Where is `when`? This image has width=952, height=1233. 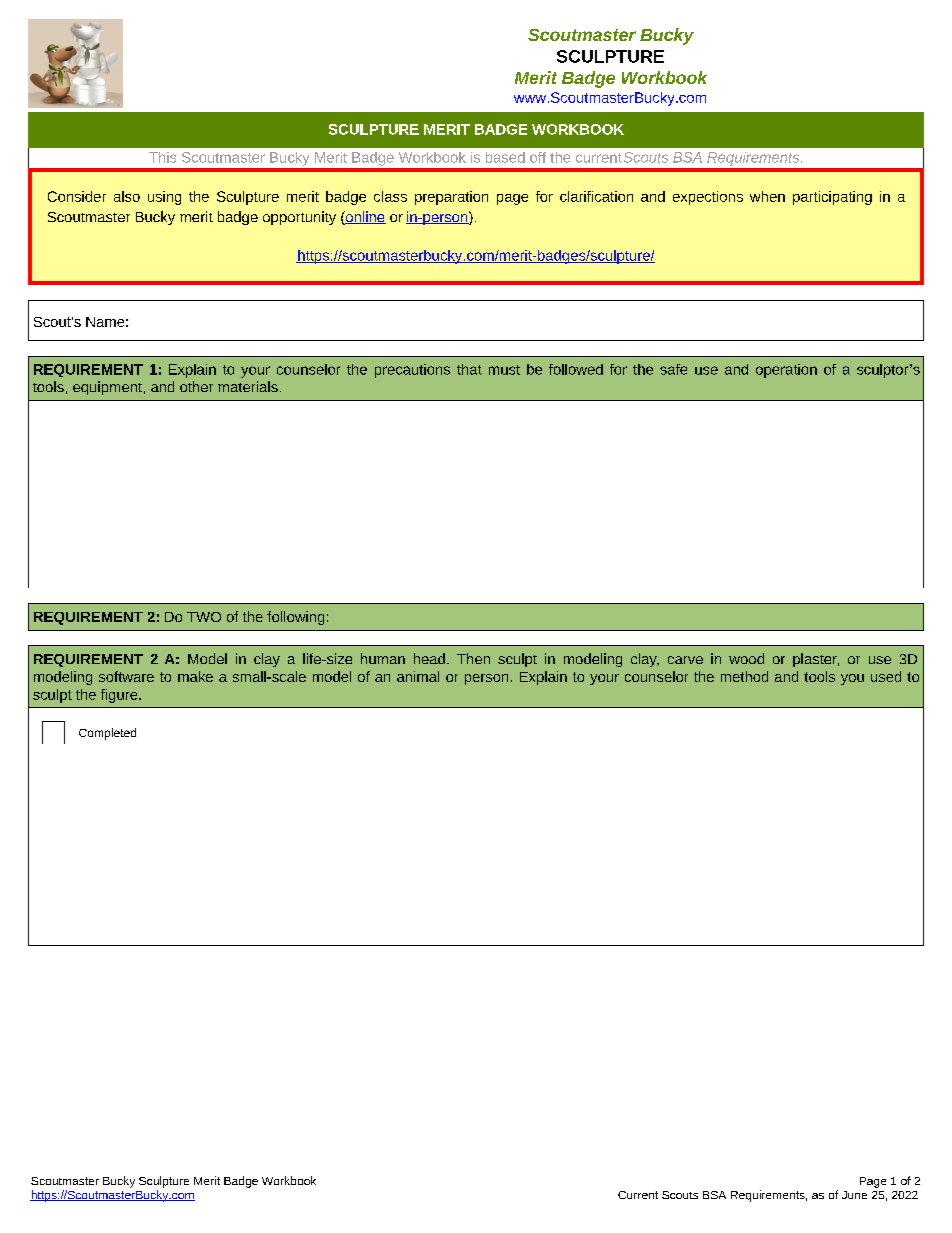
when is located at coordinates (767, 196).
